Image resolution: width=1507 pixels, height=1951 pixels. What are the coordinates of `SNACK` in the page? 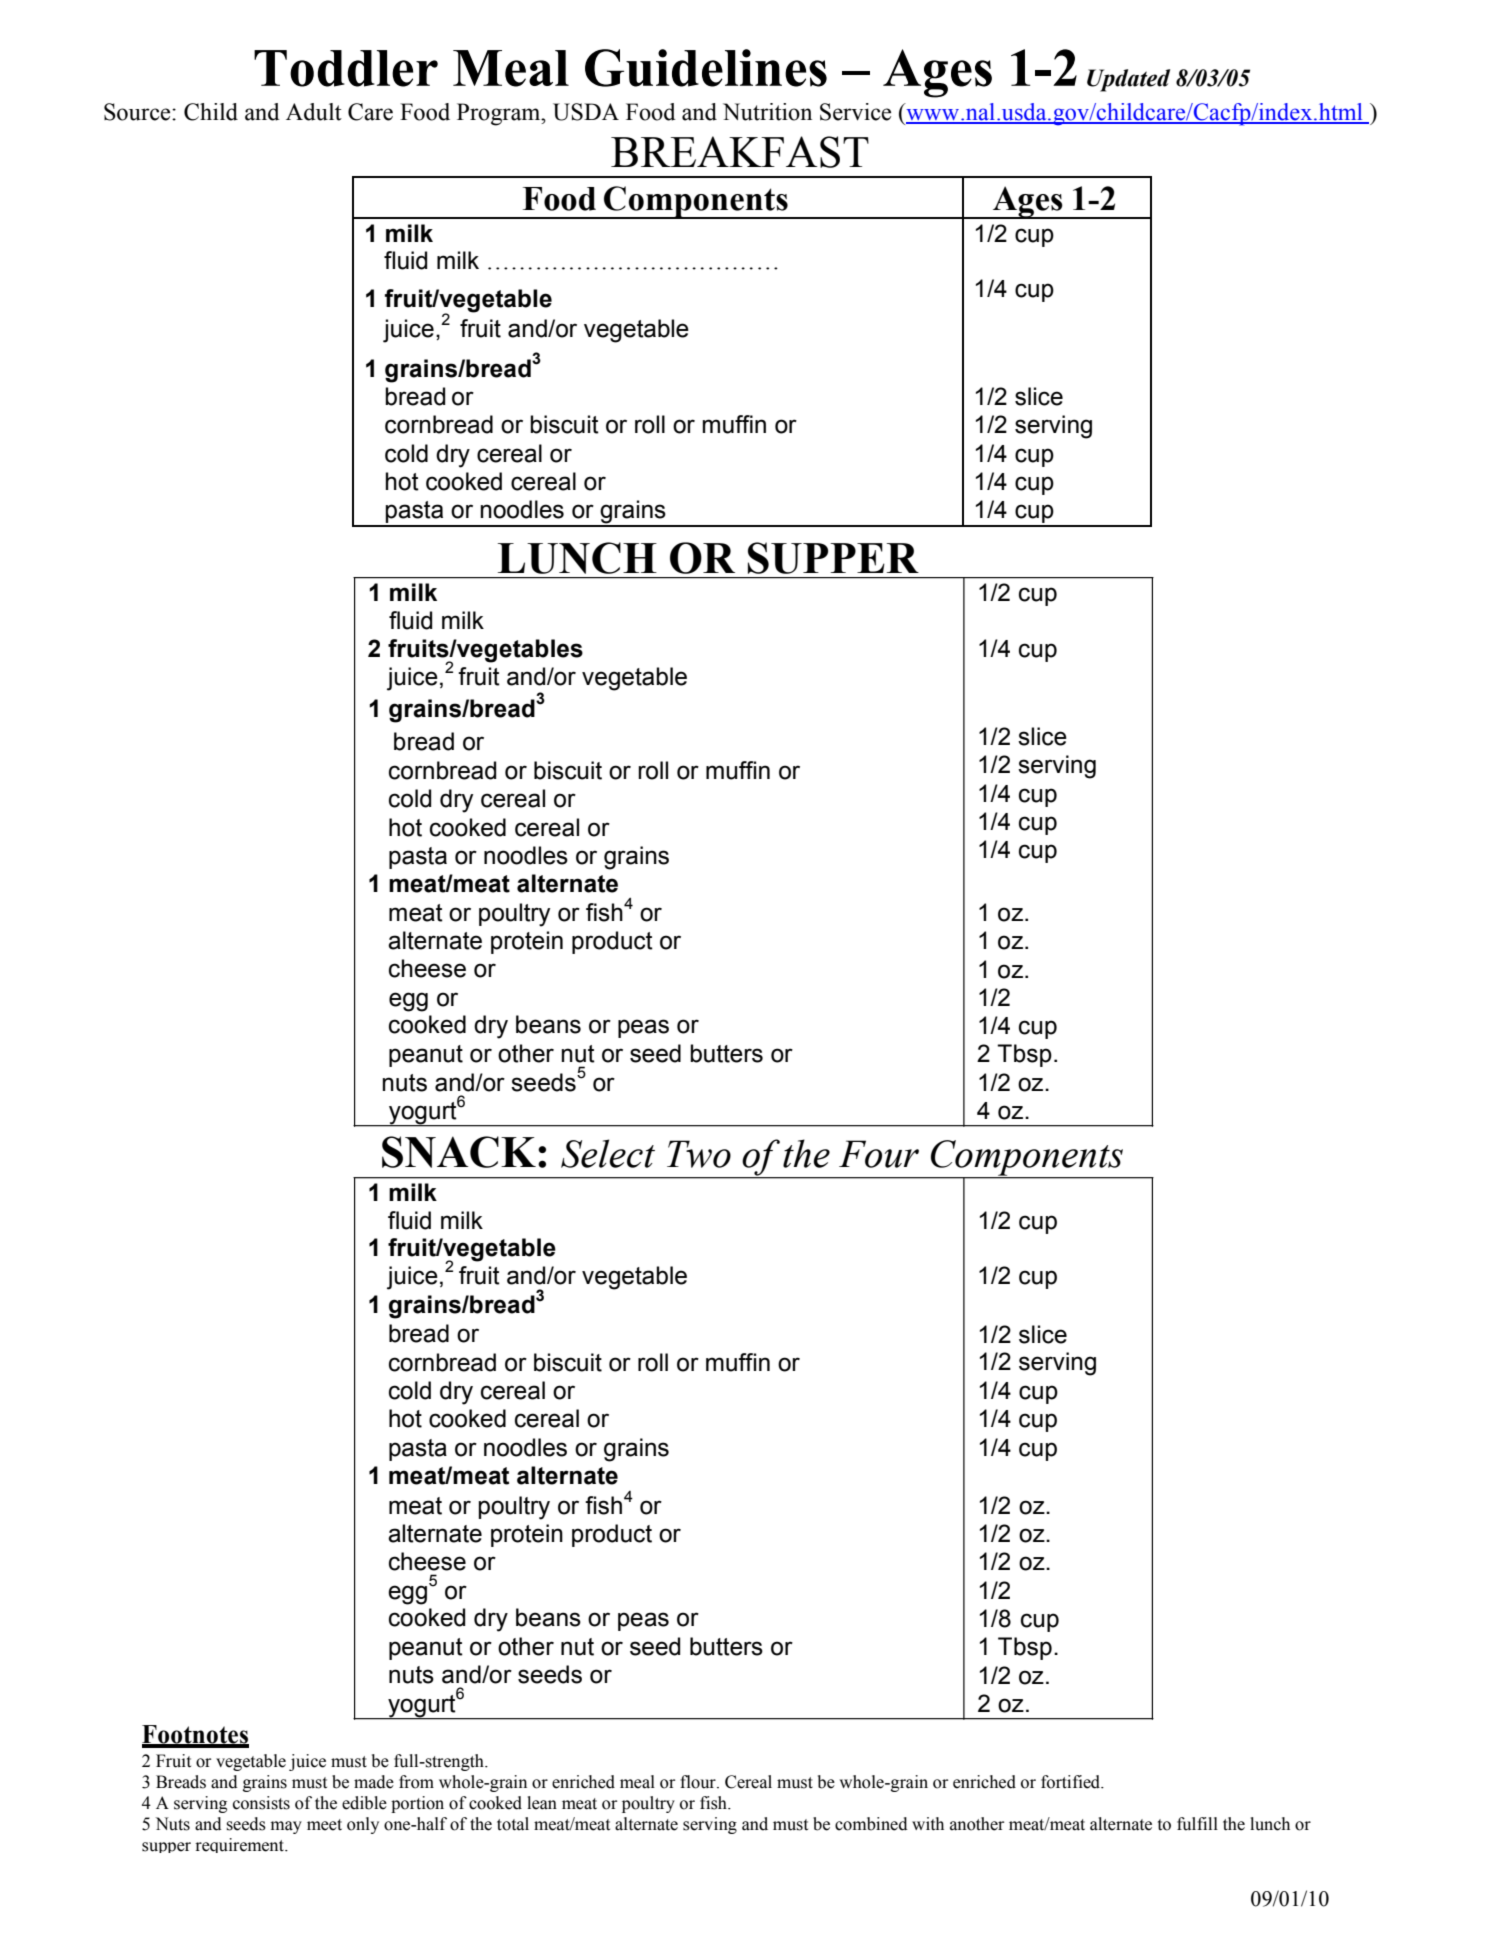 It's located at (459, 1152).
